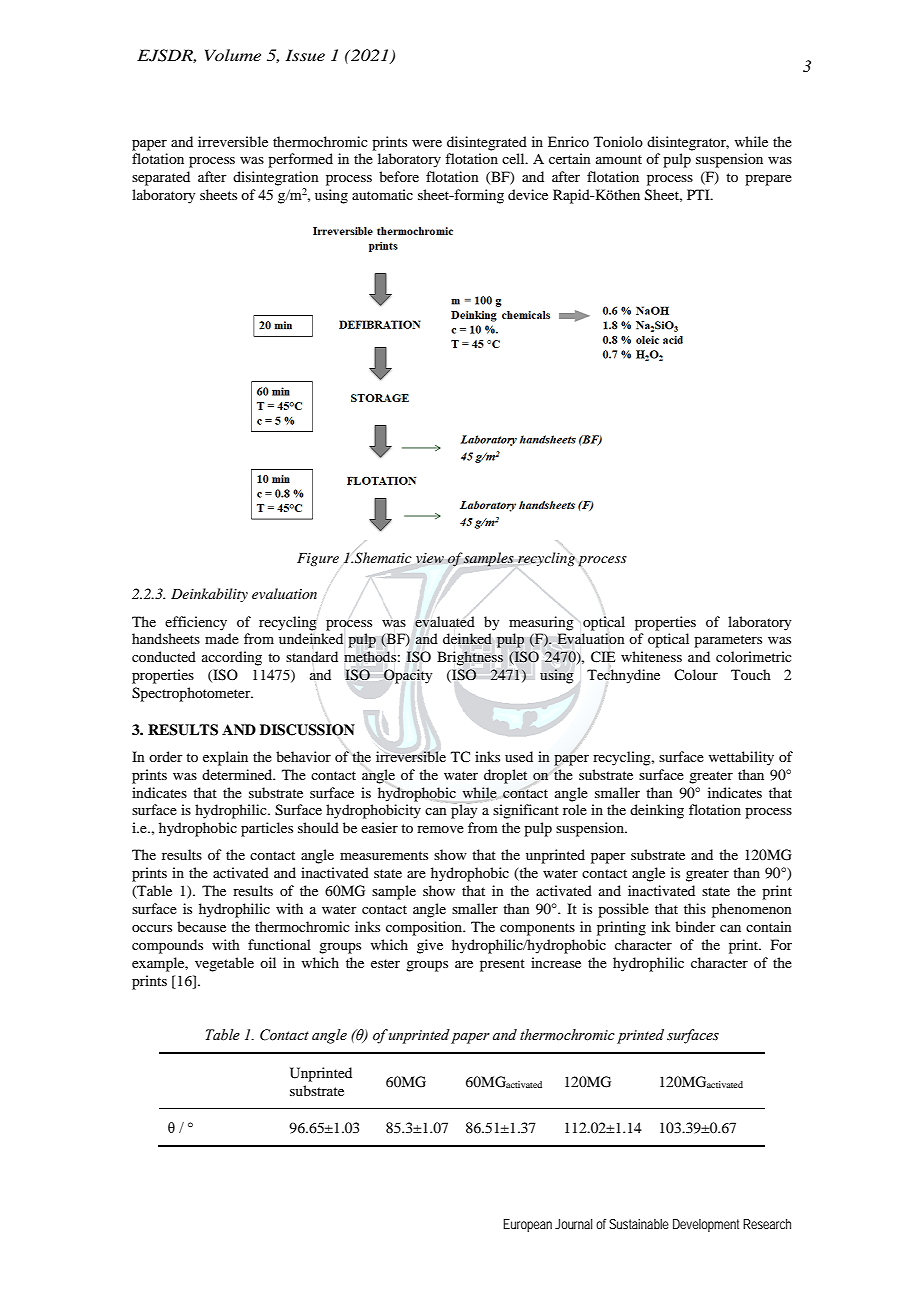  What do you see at coordinates (267, 829) in the screenshot?
I see `particles` at bounding box center [267, 829].
